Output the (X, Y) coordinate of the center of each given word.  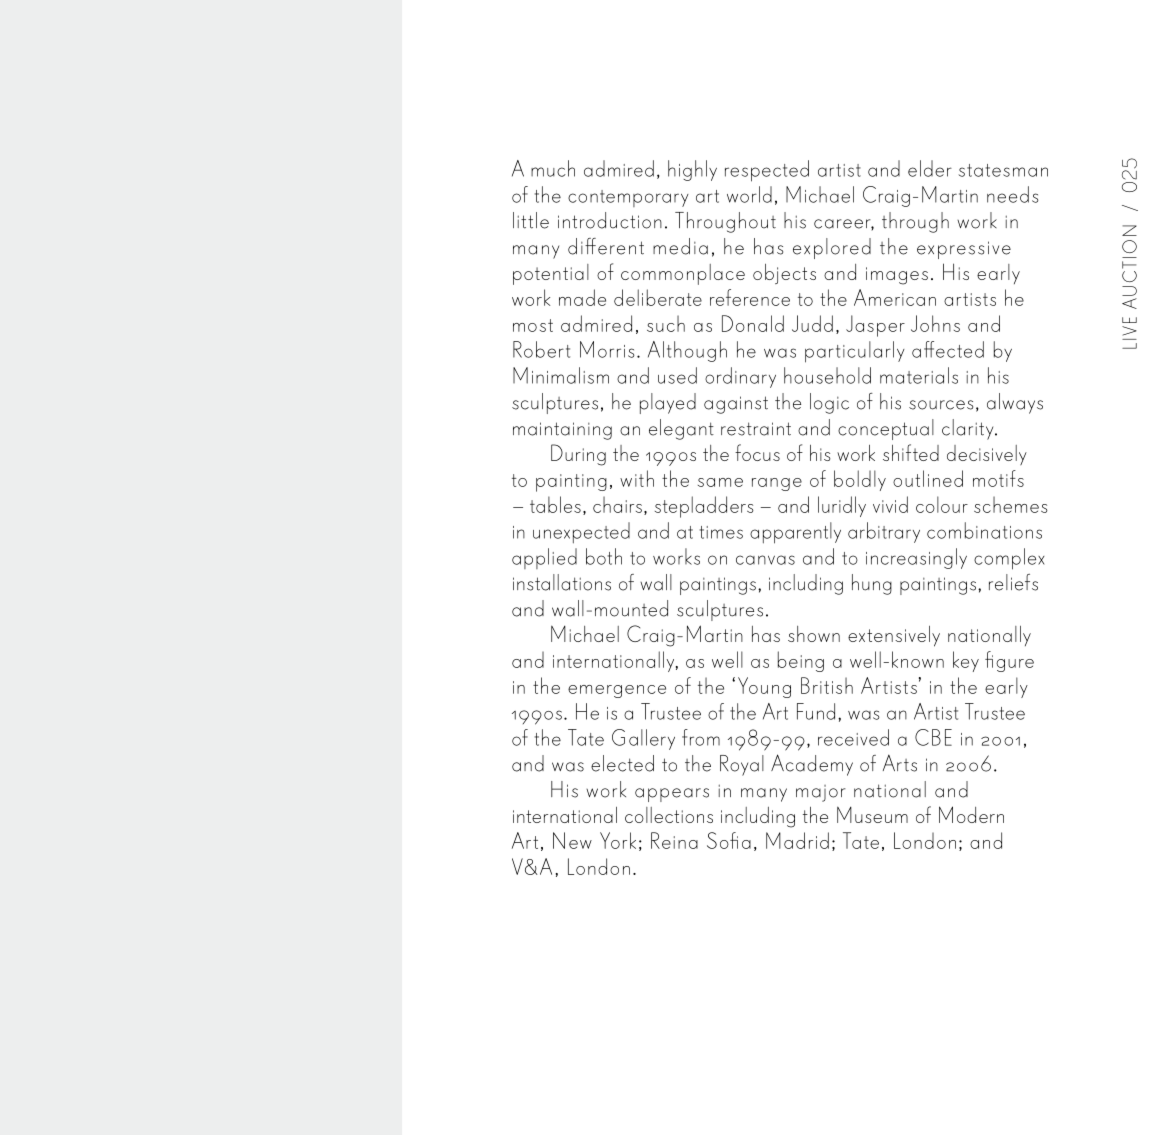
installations (562, 582)
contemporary (628, 198)
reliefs (1013, 582)
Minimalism (561, 375)
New (572, 840)
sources (941, 405)
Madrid (797, 840)
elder (930, 168)
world (749, 194)
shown (814, 634)
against (736, 405)
